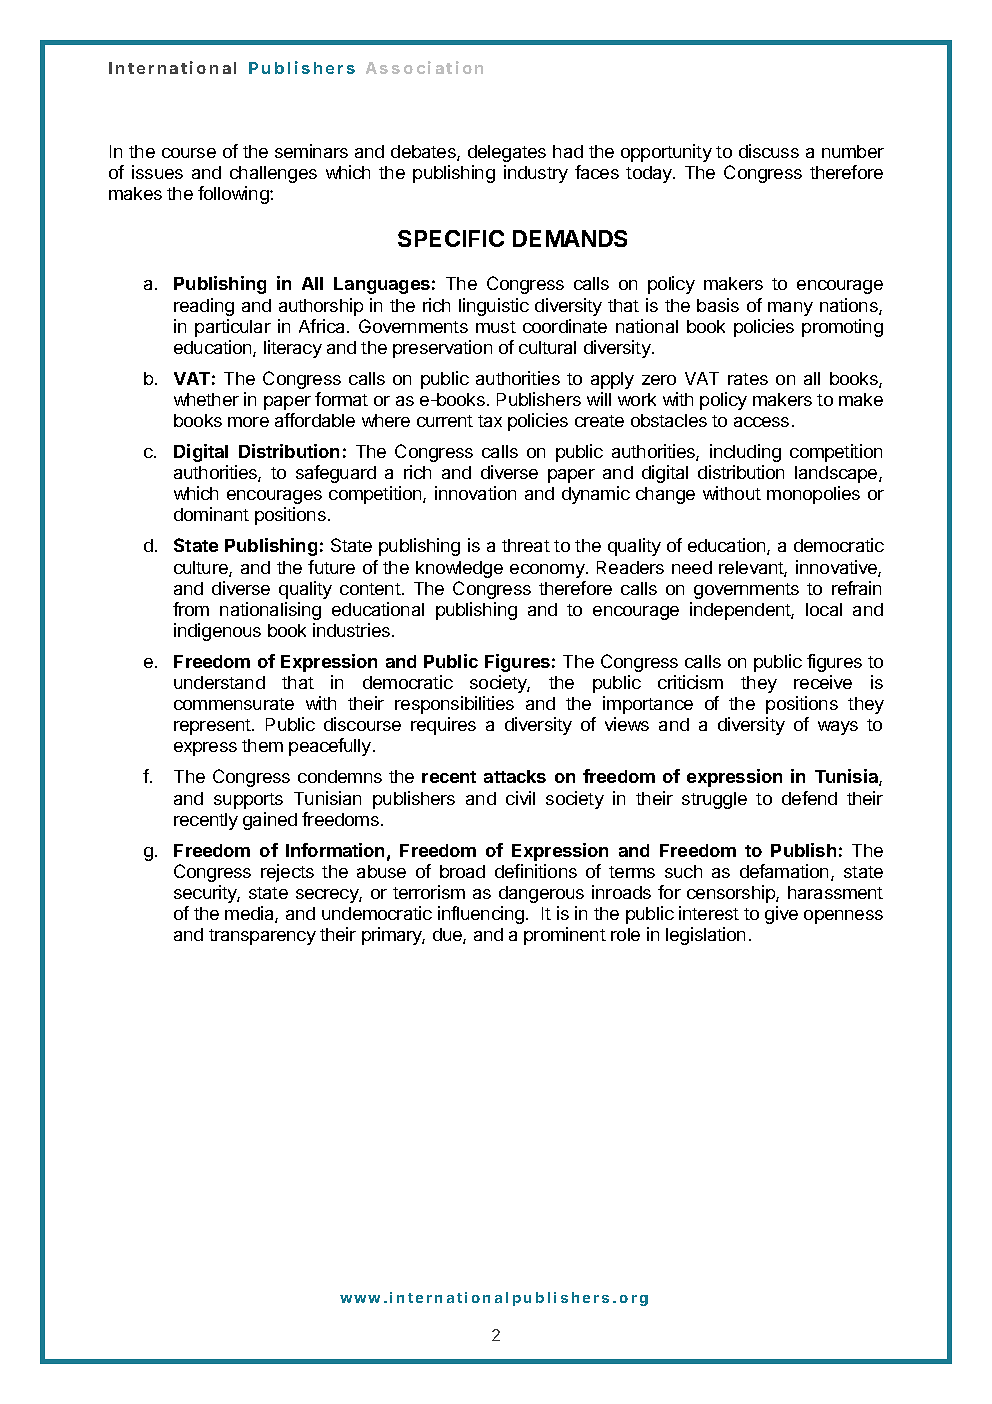 This image has height=1404, width=992. What do you see at coordinates (213, 727) in the image?
I see `represent` at bounding box center [213, 727].
